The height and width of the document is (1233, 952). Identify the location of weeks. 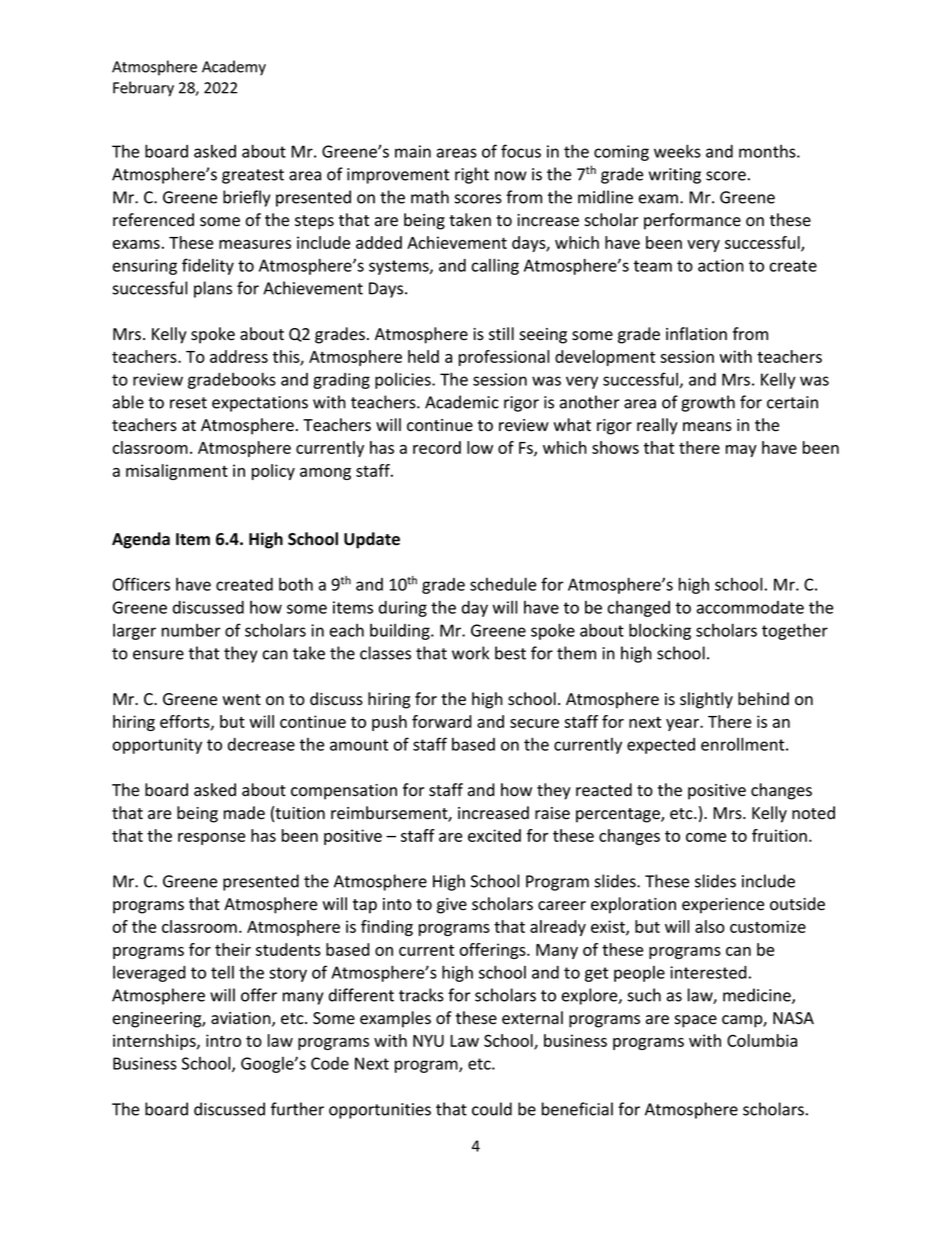
(677, 151).
